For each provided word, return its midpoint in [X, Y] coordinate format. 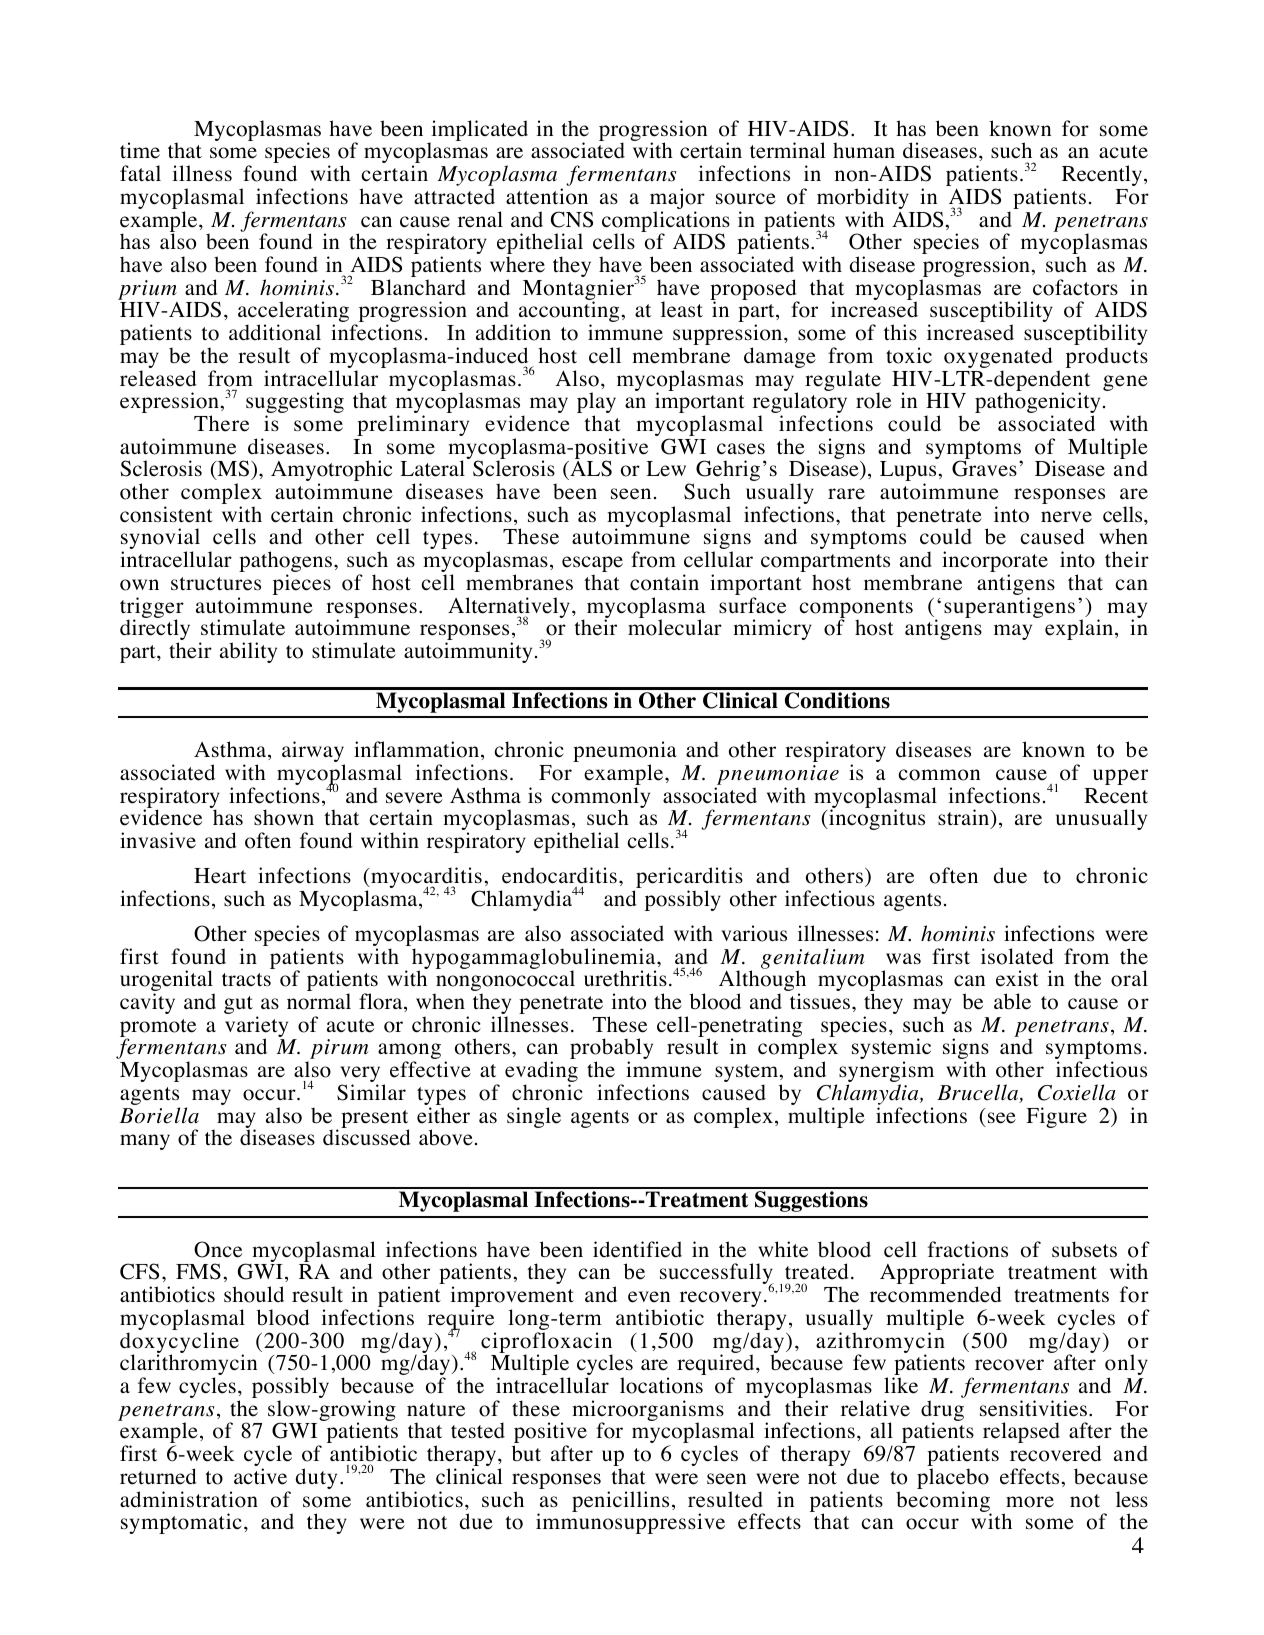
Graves [984, 468]
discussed [367, 1137]
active [260, 1476]
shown [284, 817]
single [534, 1117]
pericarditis [688, 879]
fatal [140, 173]
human [864, 150]
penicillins [620, 1501]
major [677, 200]
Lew [666, 469]
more [1030, 1502]
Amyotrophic [331, 472]
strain [965, 818]
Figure [1056, 1117]
